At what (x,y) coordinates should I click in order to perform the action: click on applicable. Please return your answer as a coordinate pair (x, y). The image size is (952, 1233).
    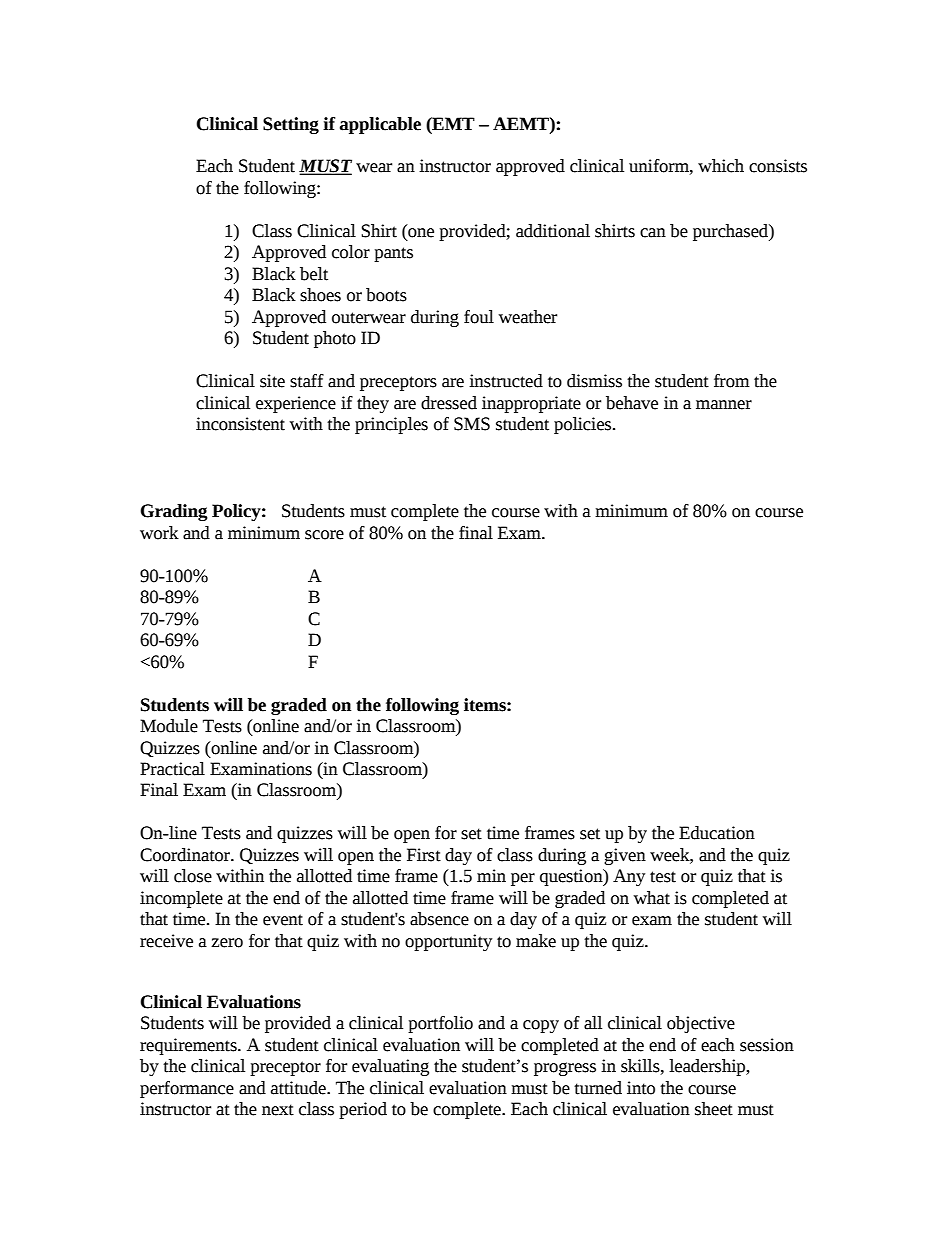
    Looking at the image, I should click on (380, 125).
